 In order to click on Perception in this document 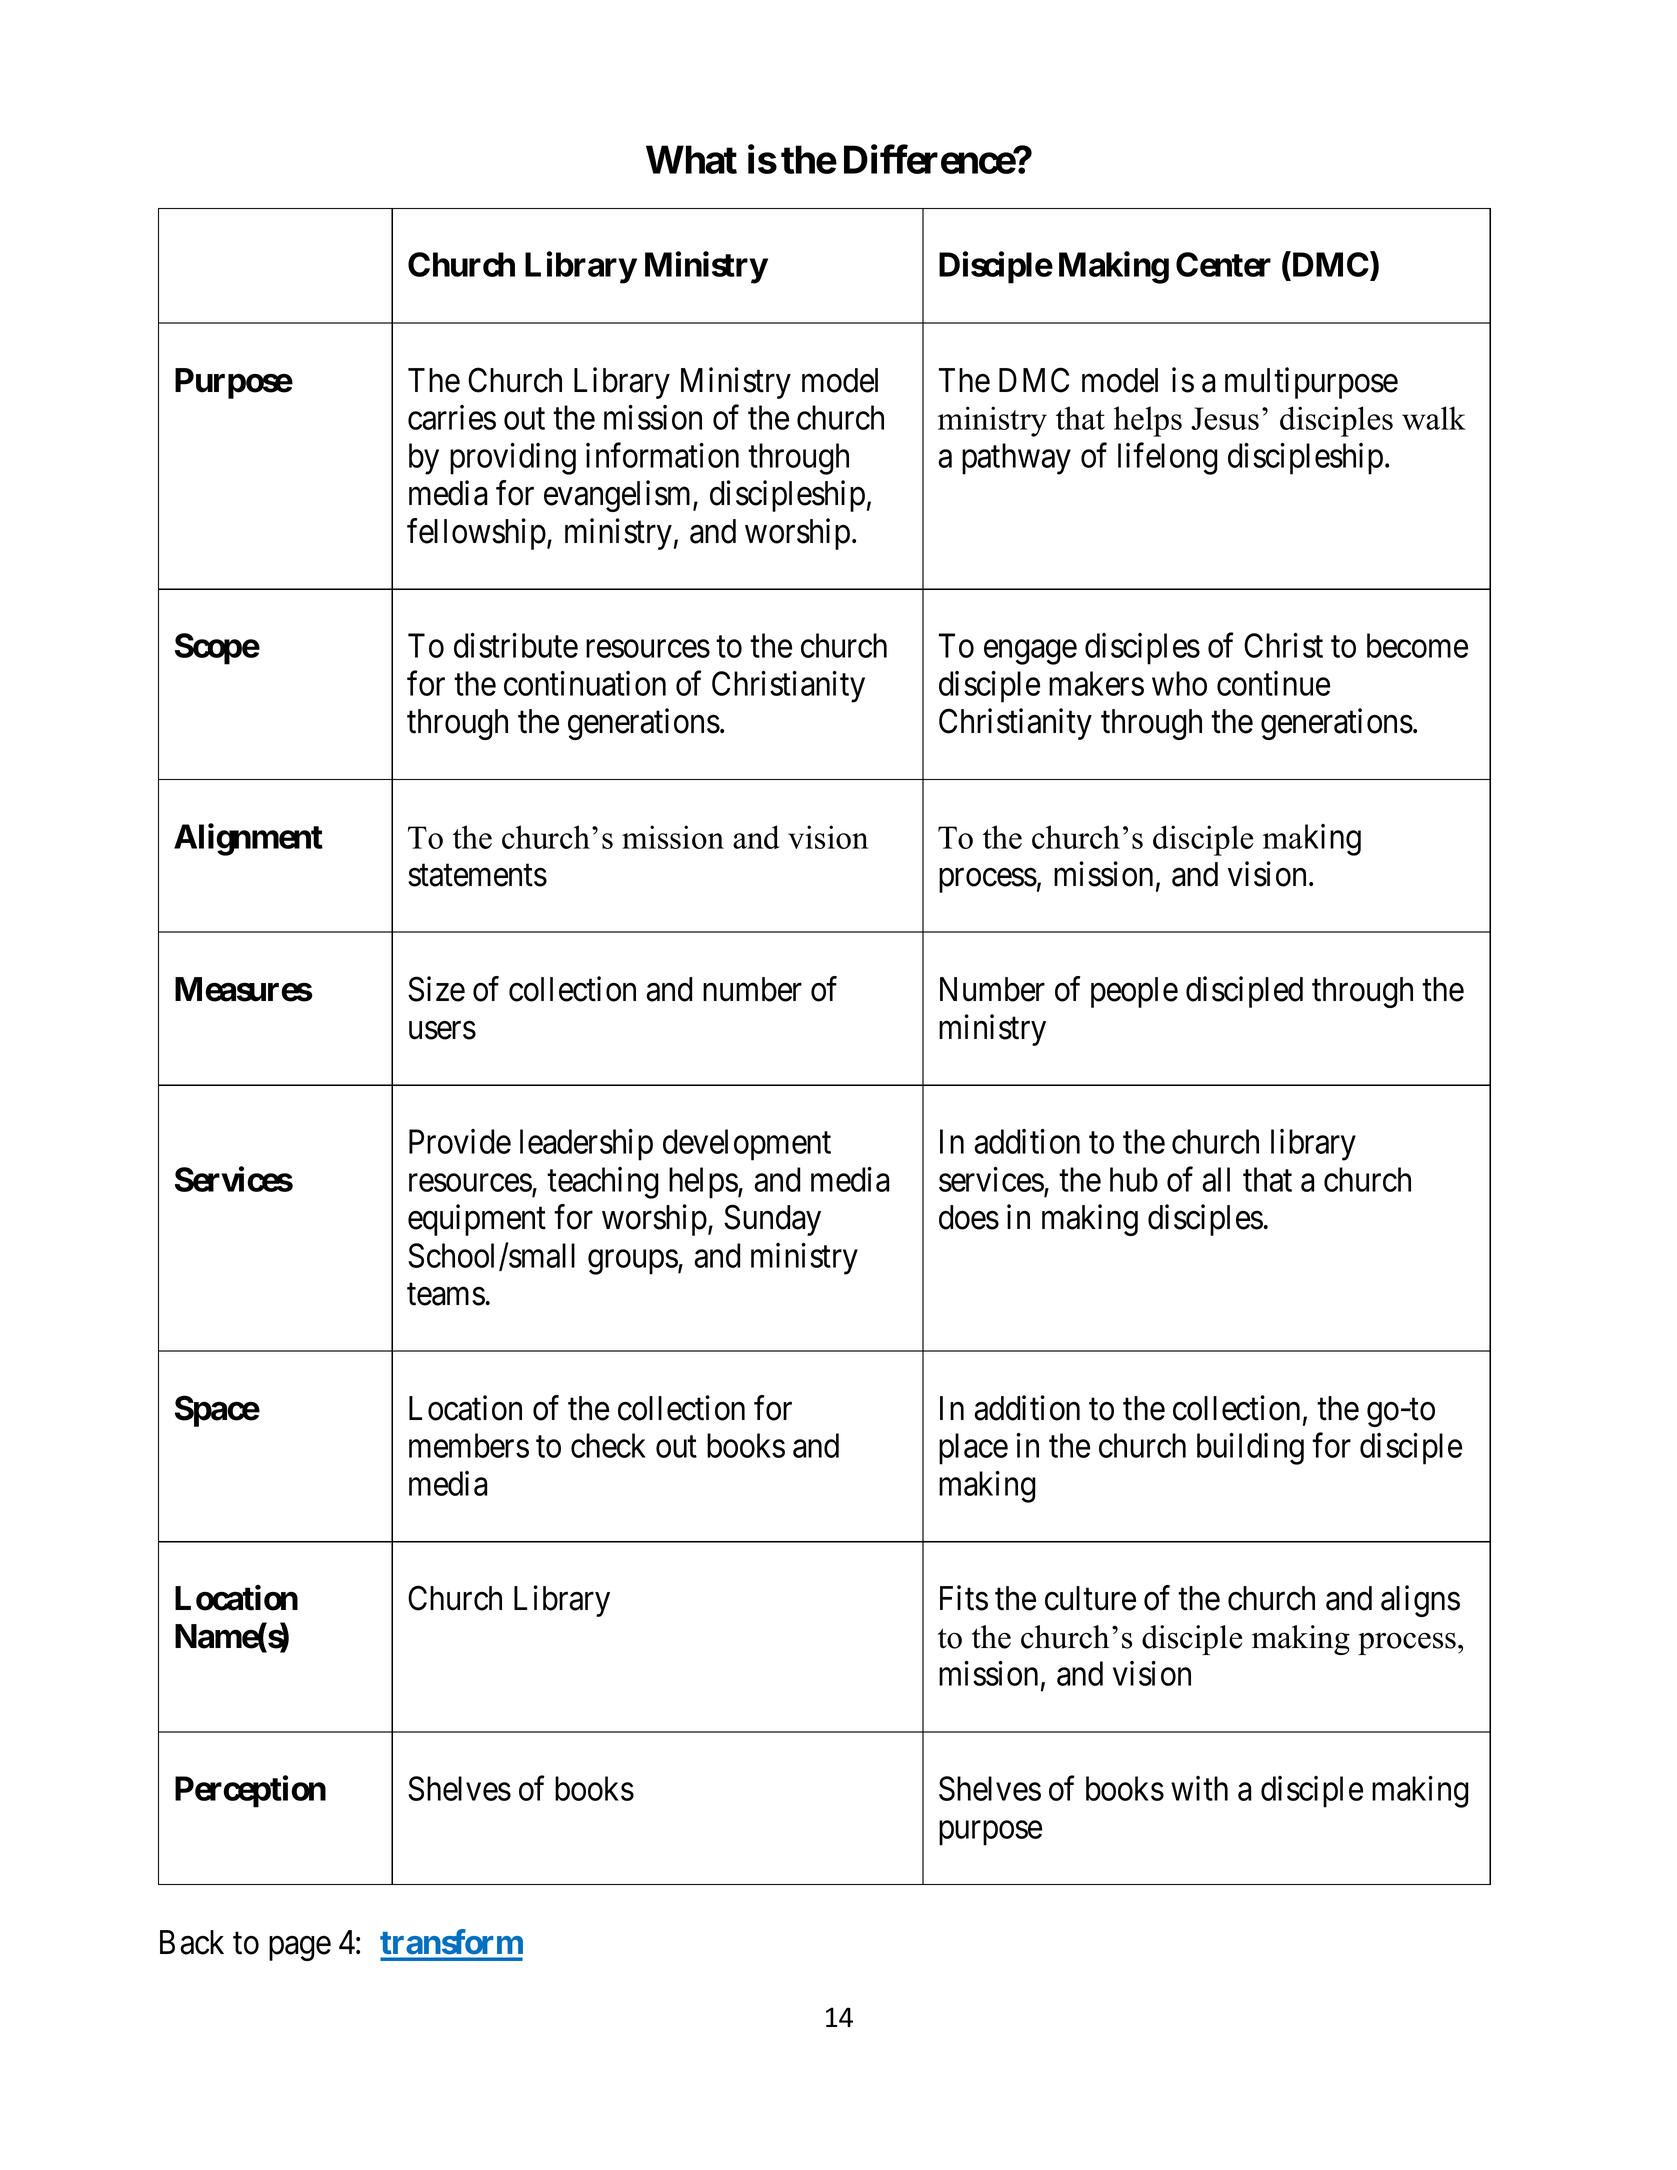, I will do `click(250, 1792)`.
